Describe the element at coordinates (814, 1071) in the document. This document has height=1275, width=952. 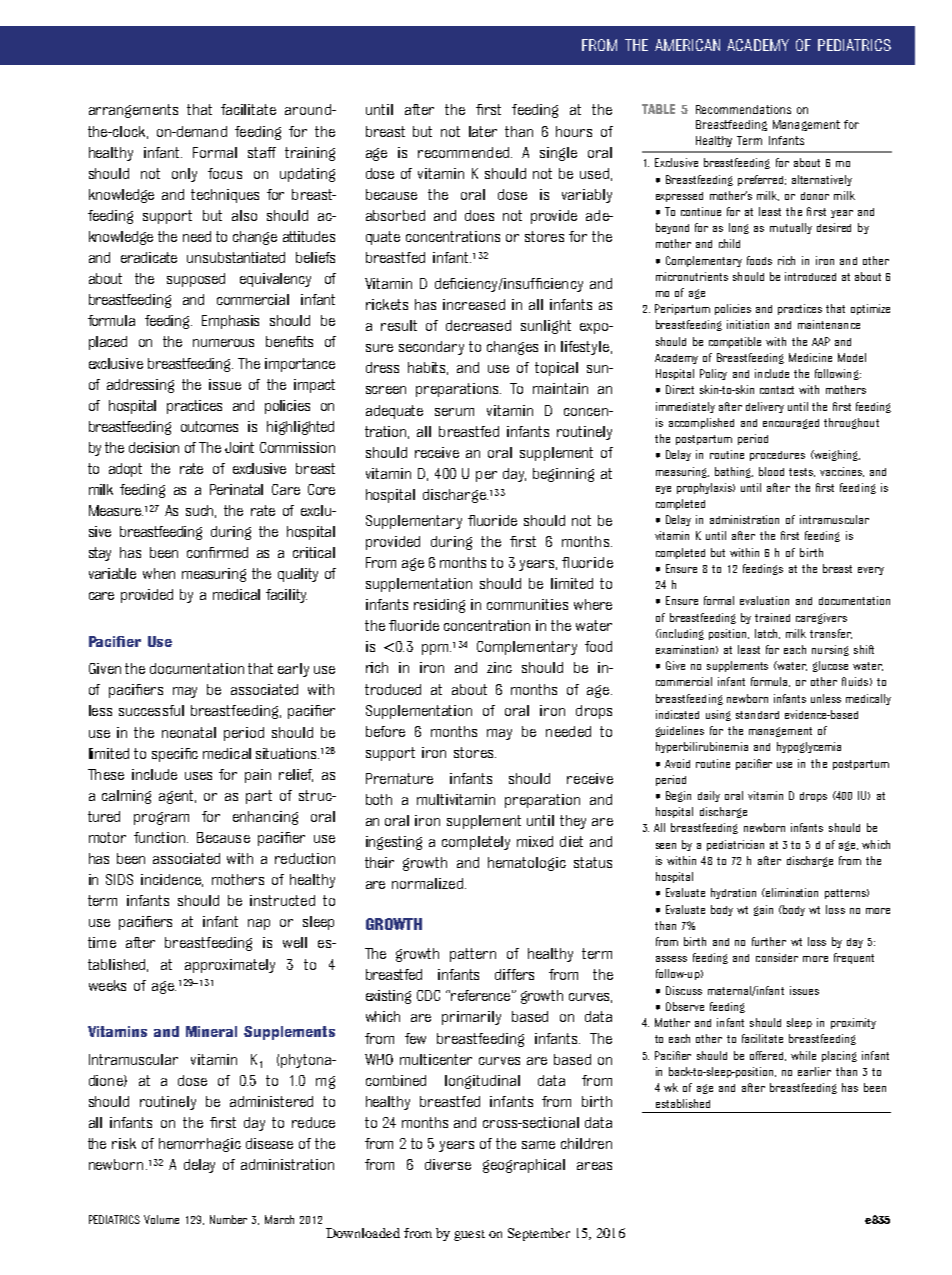
I see `earlier` at that location.
